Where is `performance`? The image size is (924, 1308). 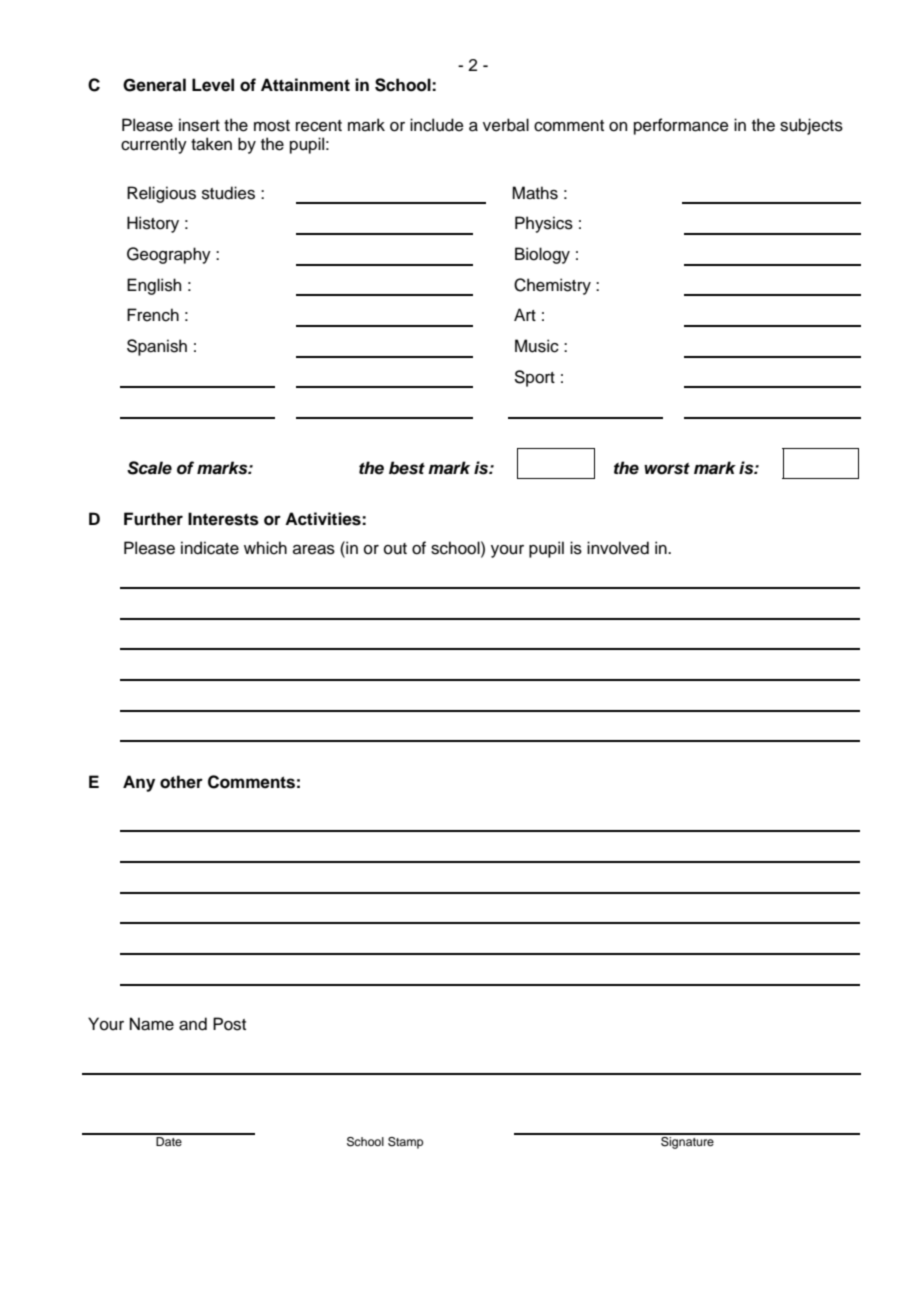 performance is located at coordinates (681, 126).
